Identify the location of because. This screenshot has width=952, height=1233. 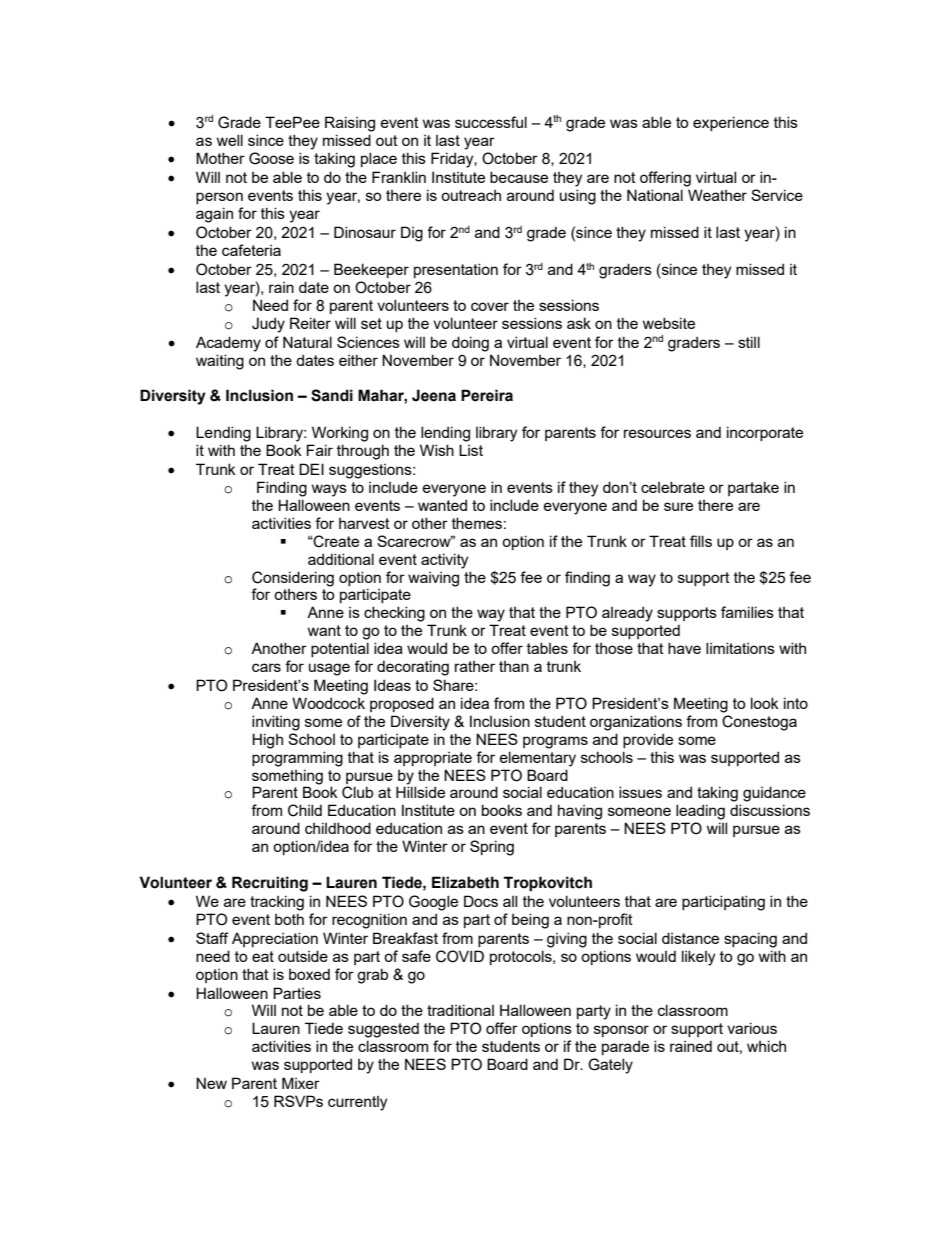
(519, 177).
